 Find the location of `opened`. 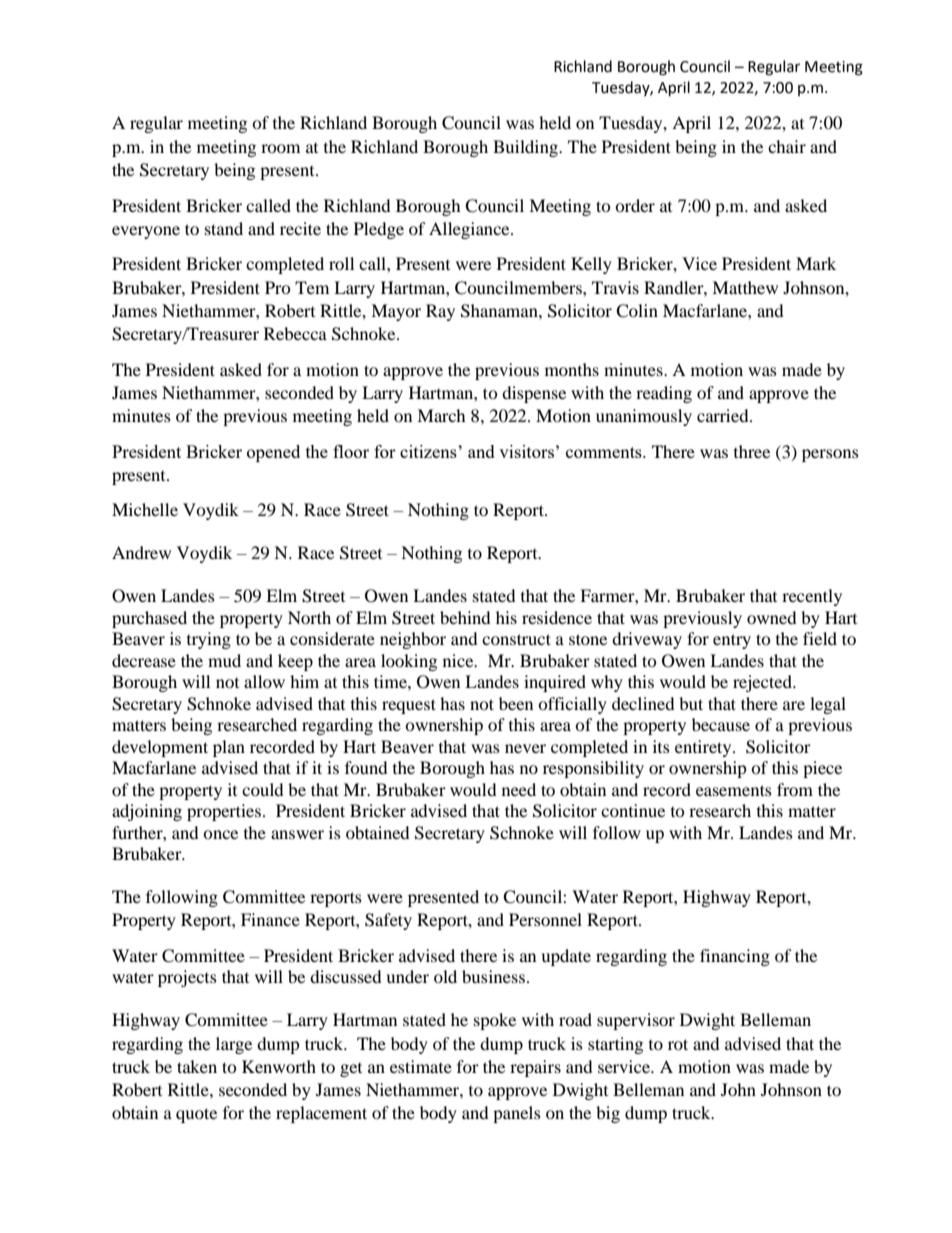

opened is located at coordinates (273, 453).
